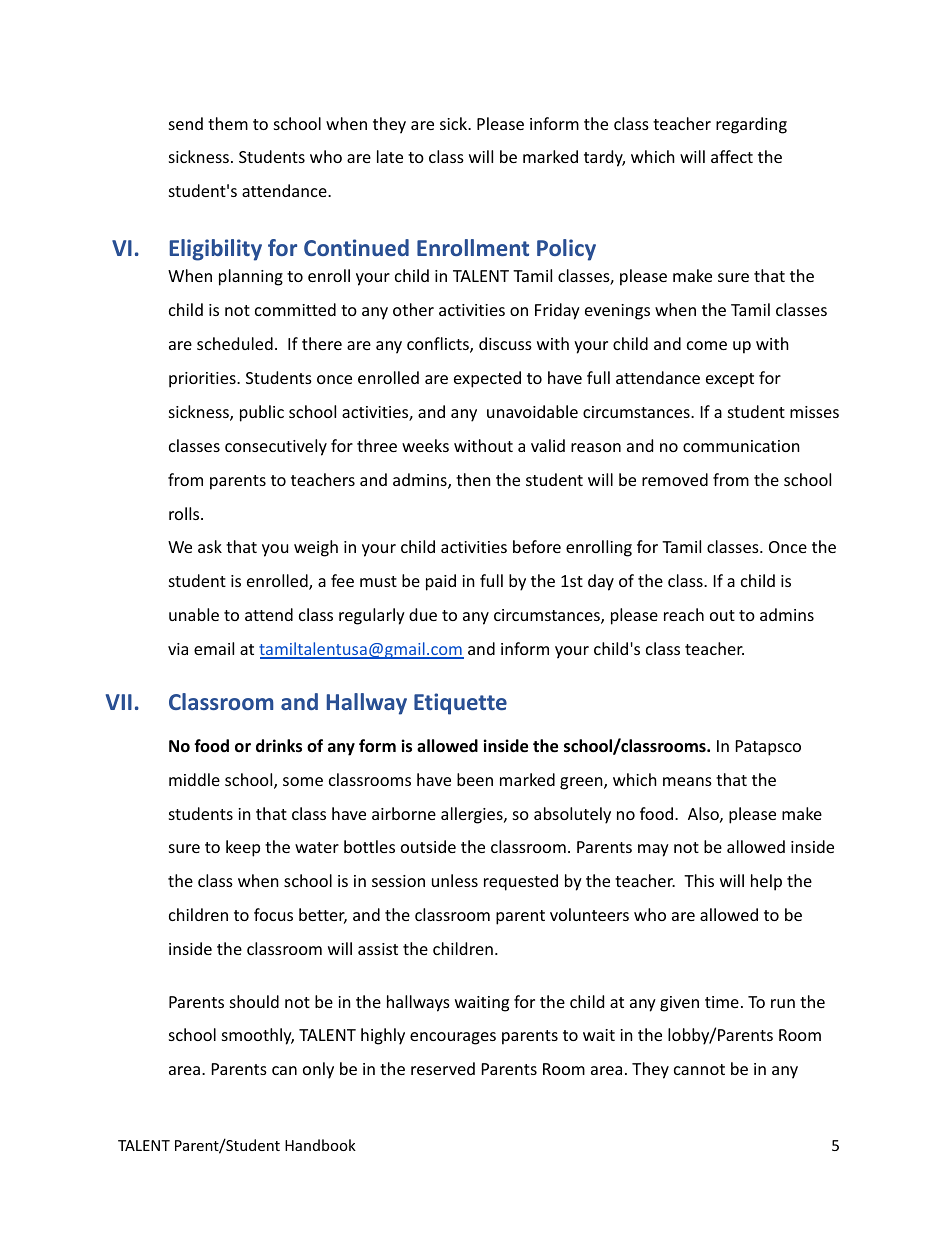 The width and height of the screenshot is (952, 1233). Describe the element at coordinates (186, 123) in the screenshot. I see `send` at that location.
